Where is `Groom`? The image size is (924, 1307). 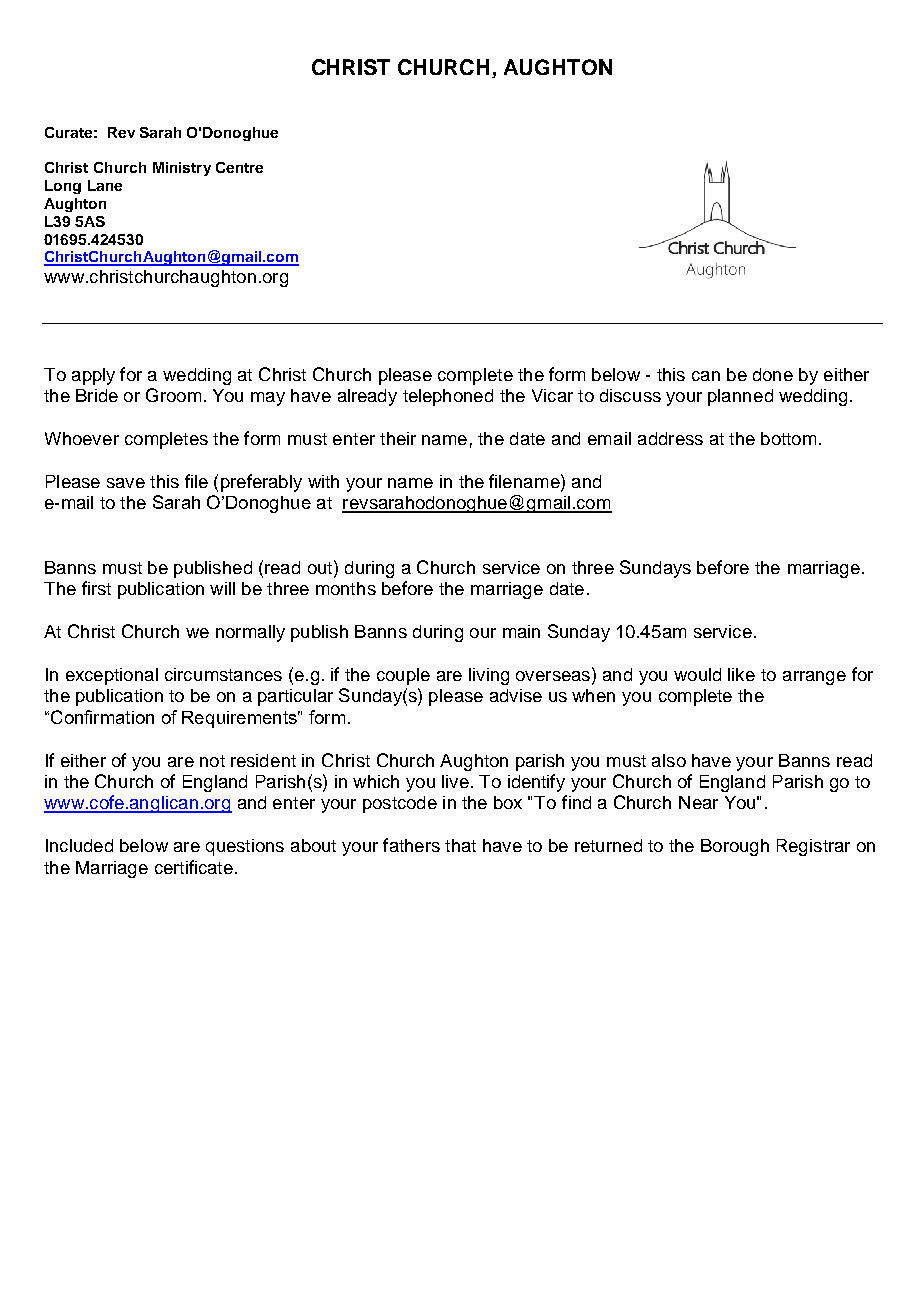
Groom is located at coordinates (173, 395).
